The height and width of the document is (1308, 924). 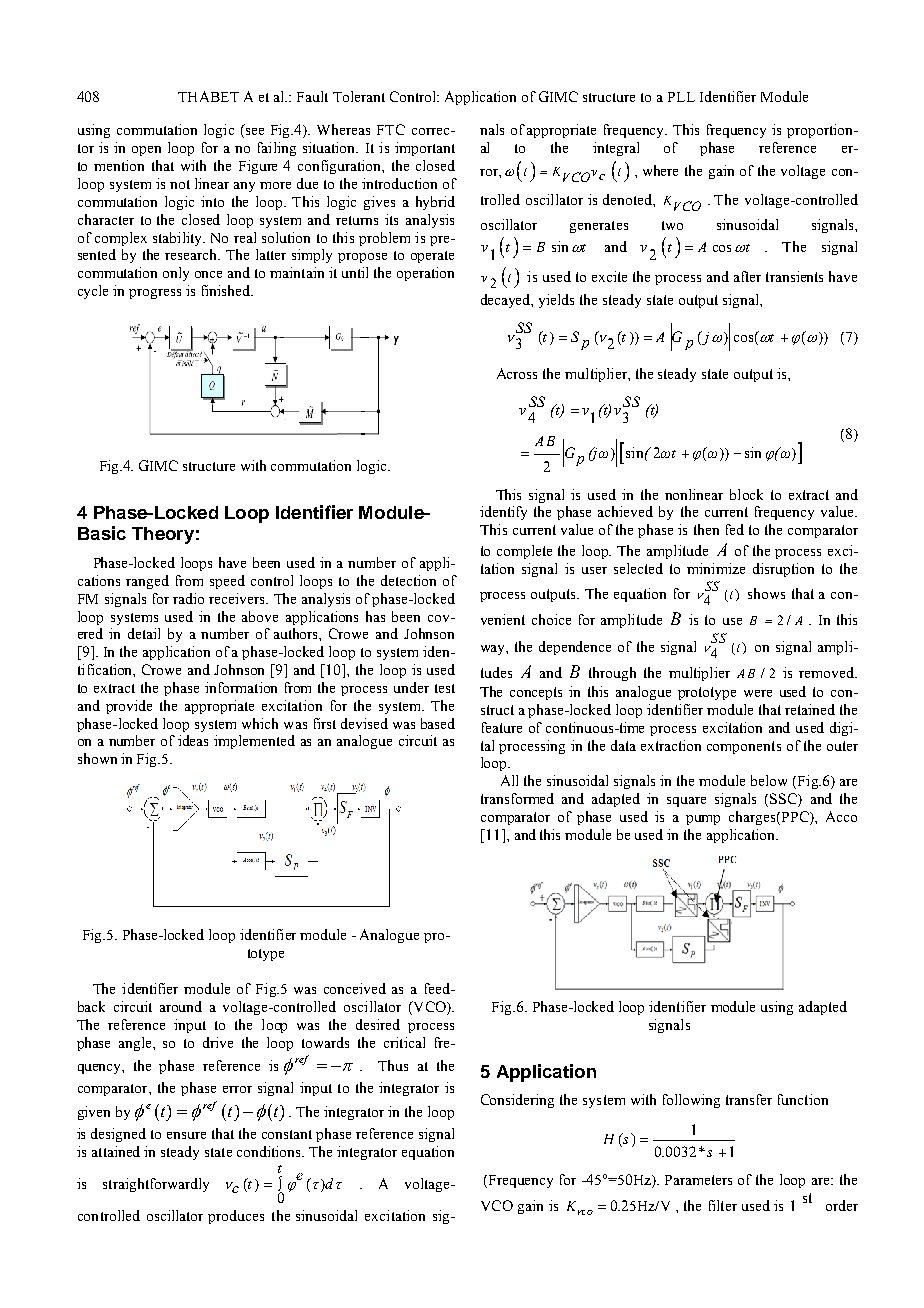 What do you see at coordinates (505, 798) in the document?
I see `transfor` at bounding box center [505, 798].
